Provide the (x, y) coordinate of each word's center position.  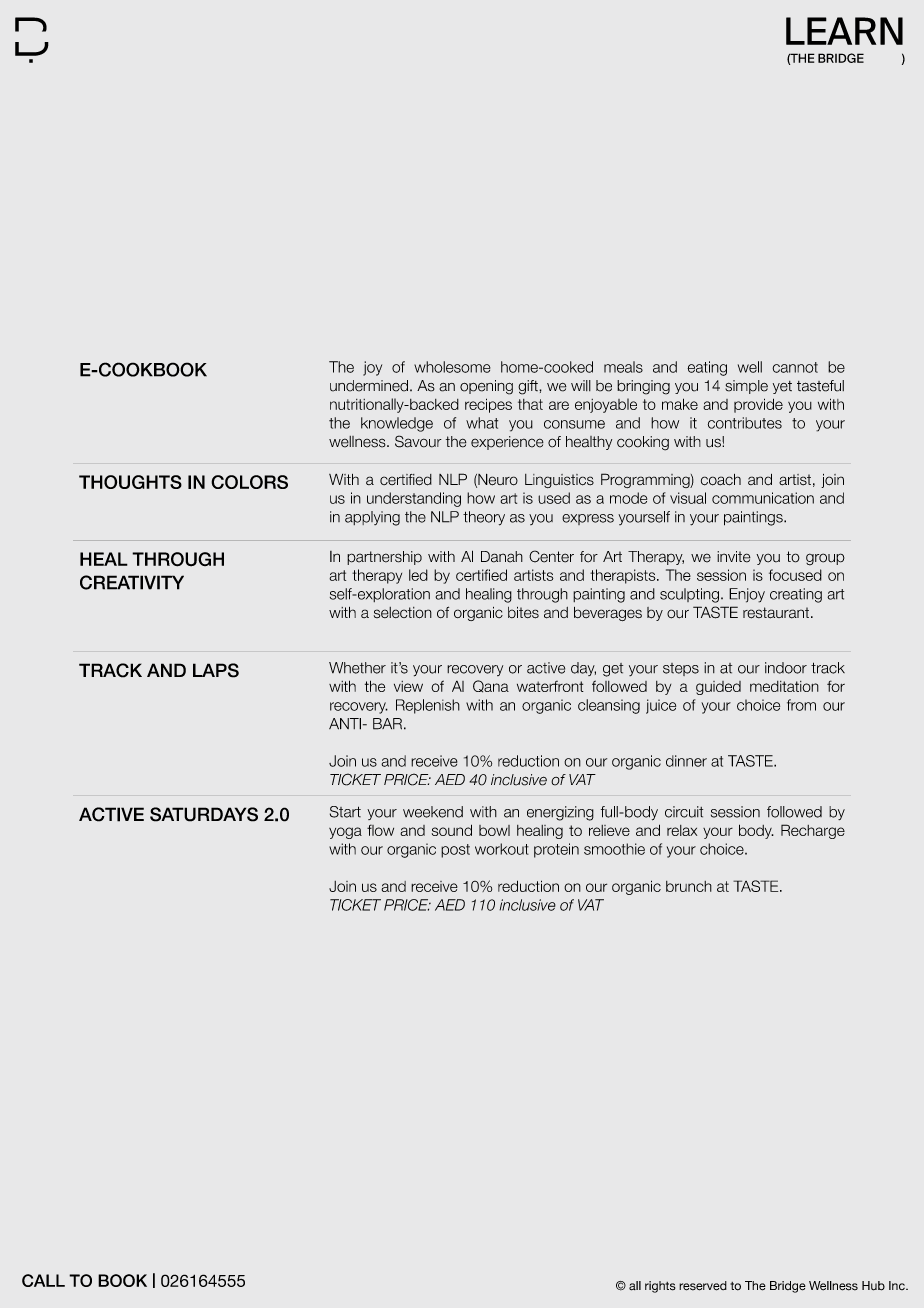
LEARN (844, 31)
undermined (369, 386)
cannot (795, 367)
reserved (703, 1286)
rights (660, 1287)
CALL (43, 1280)
